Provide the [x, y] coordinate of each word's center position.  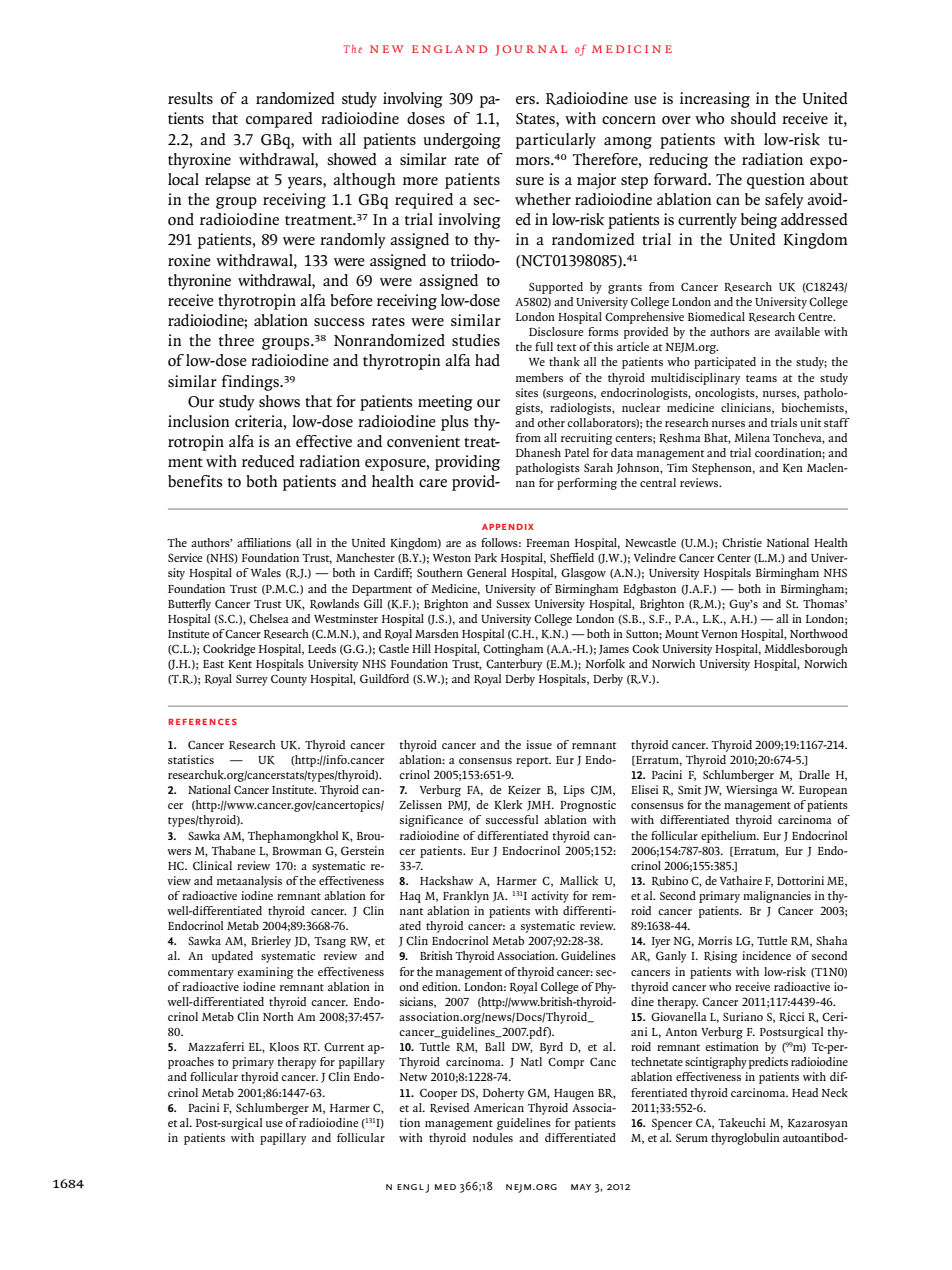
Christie [742, 542]
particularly [556, 141]
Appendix [508, 527]
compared [279, 120]
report [533, 762]
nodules [493, 1137]
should [753, 118]
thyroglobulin [745, 1139]
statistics [191, 759]
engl [410, 1187]
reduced [268, 461]
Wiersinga [752, 791]
